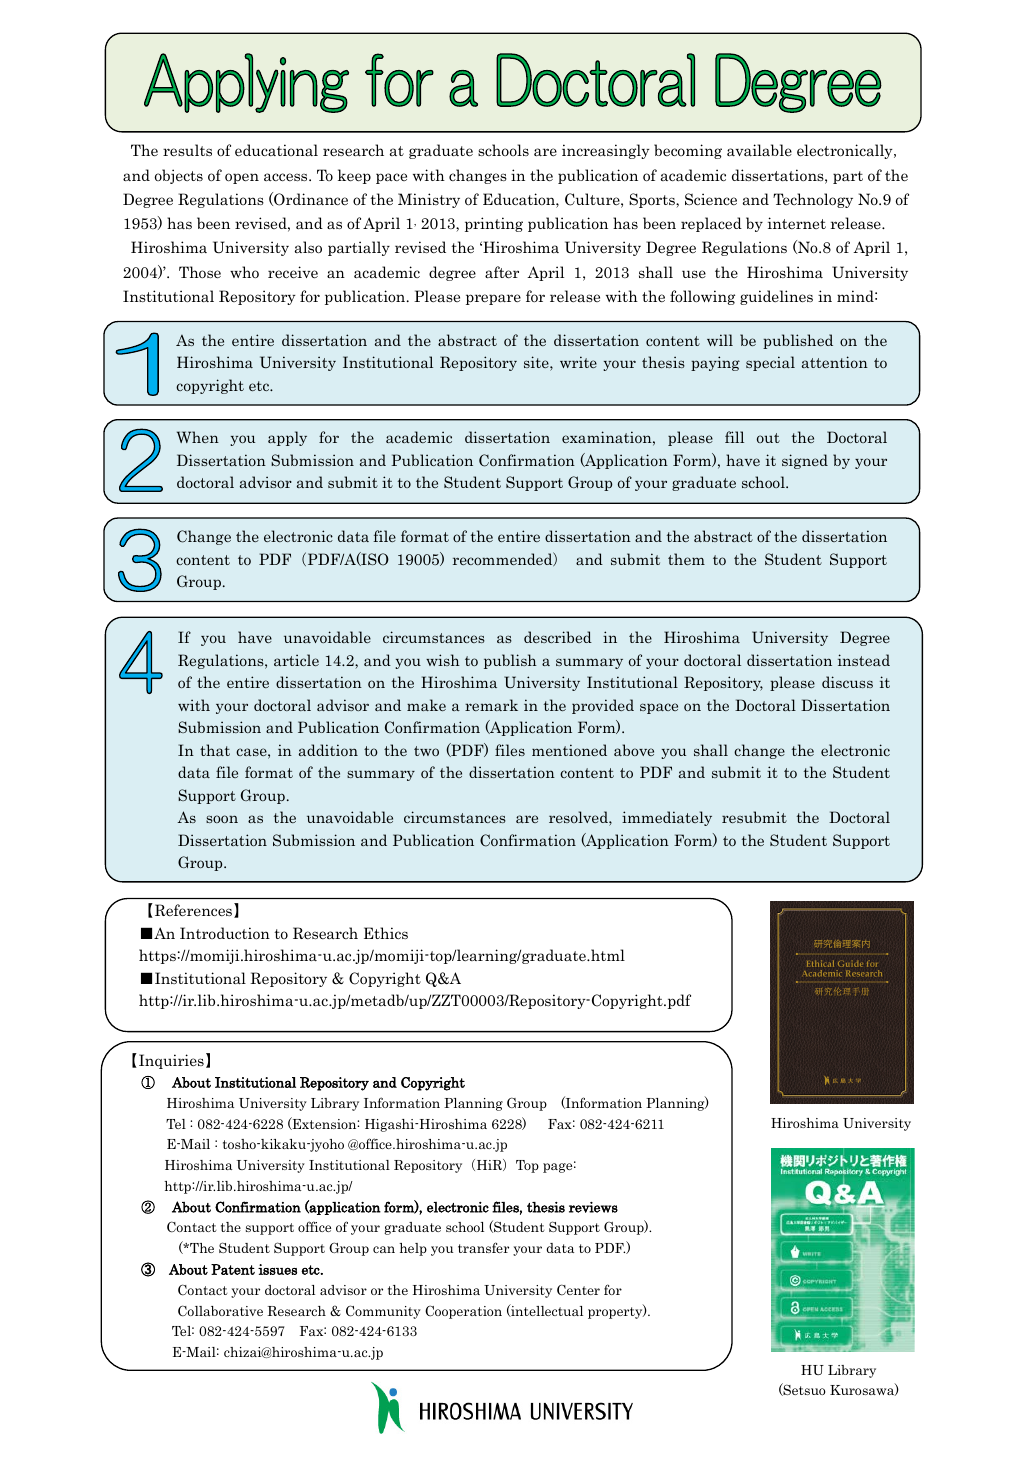 This screenshot has height=1458, width=1031. What do you see at coordinates (494, 224) in the screenshot?
I see `printing` at bounding box center [494, 224].
